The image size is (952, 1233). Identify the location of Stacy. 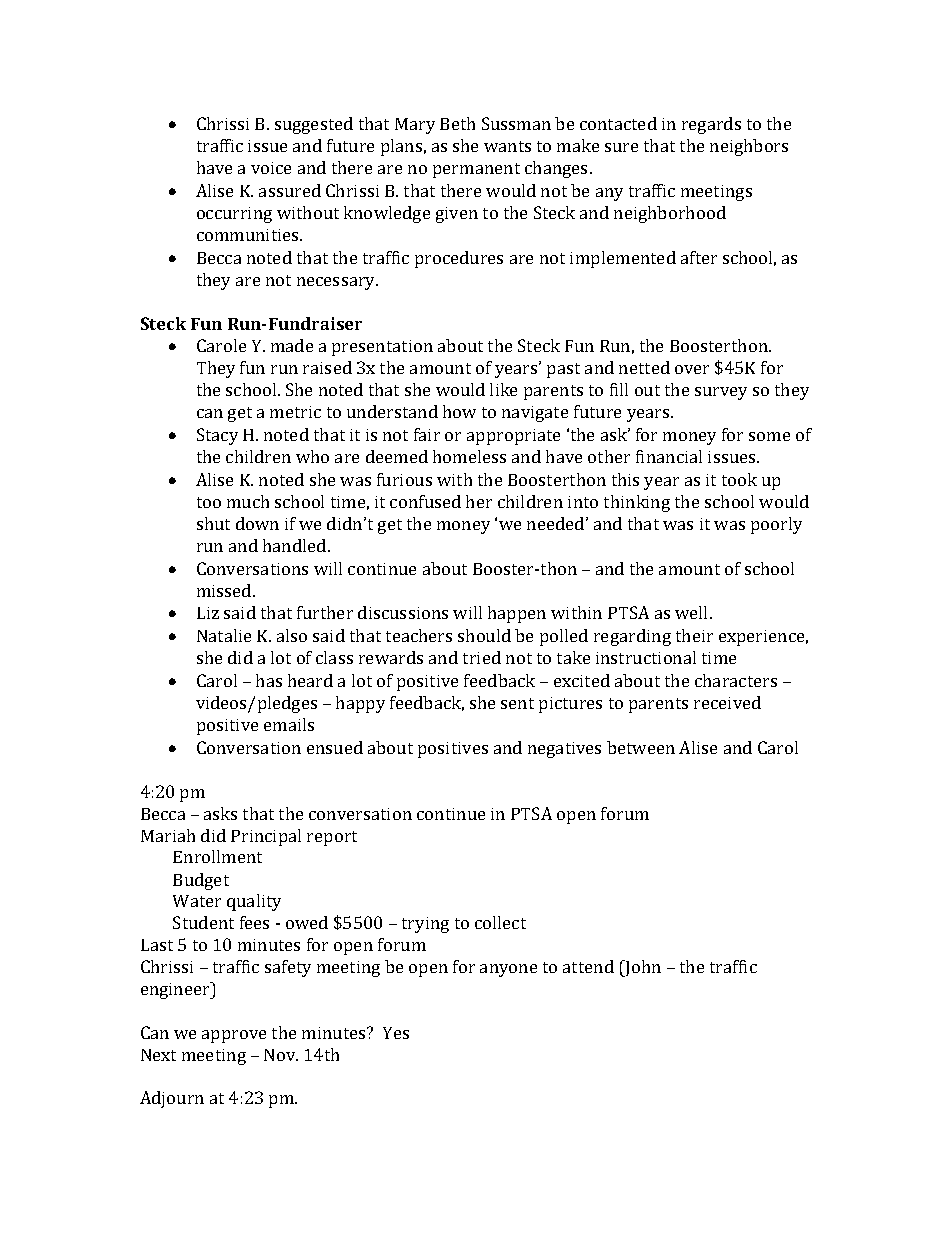
(217, 436).
